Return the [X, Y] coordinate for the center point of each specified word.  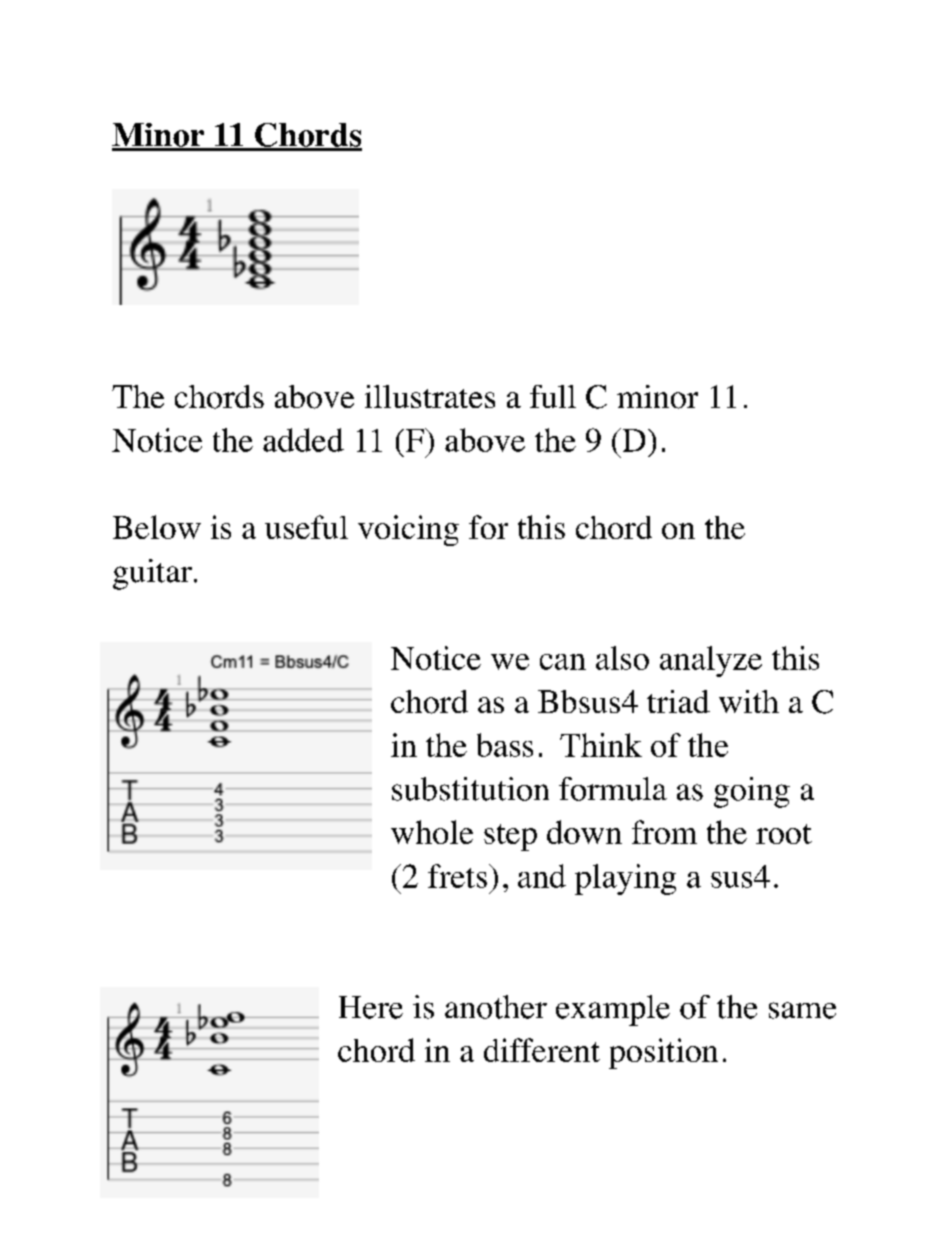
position [663, 1053]
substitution [470, 789]
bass [505, 745]
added [303, 440]
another [496, 1007]
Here [371, 1007]
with [749, 701]
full [553, 396]
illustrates [430, 396]
